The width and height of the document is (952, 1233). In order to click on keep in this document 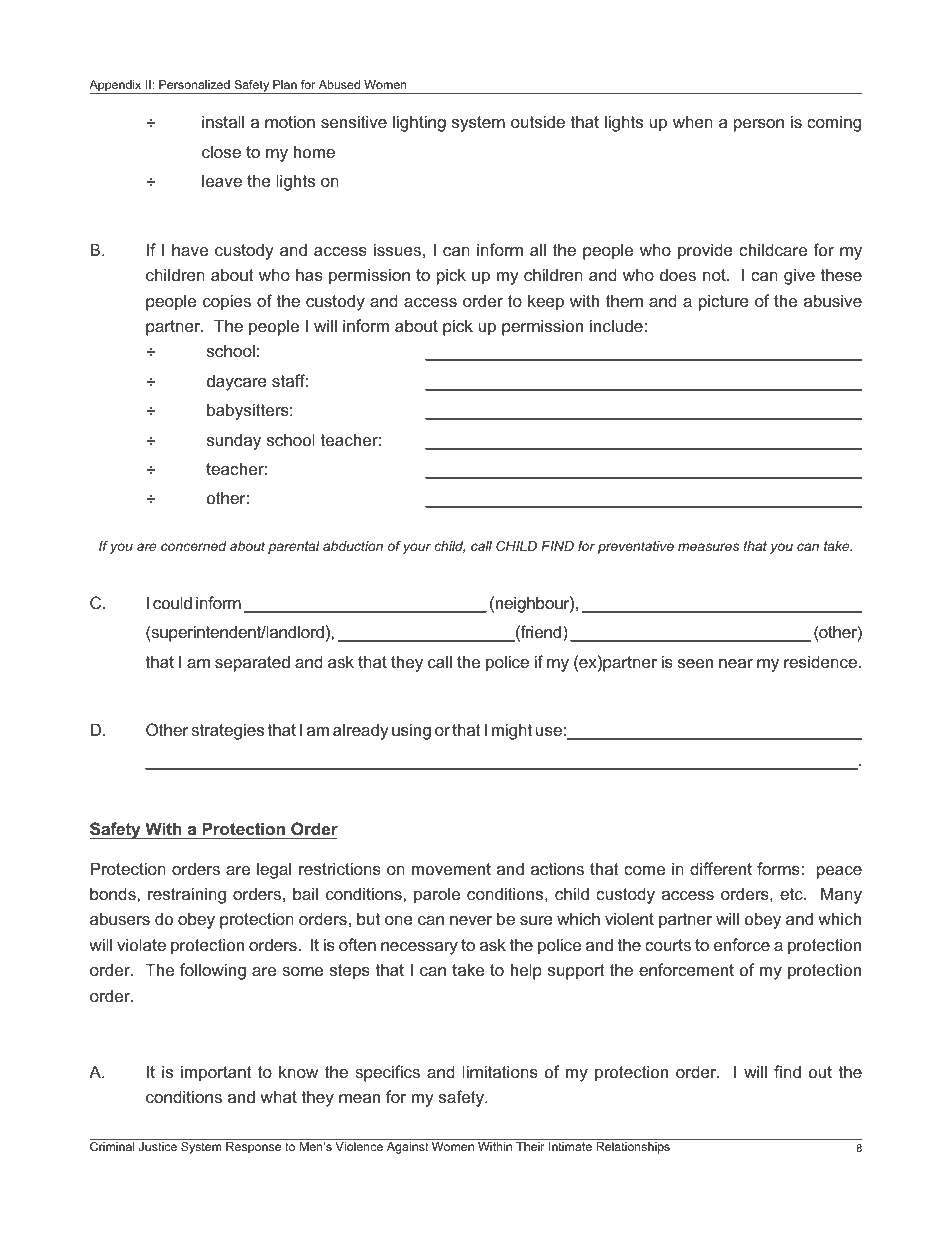, I will do `click(546, 302)`.
